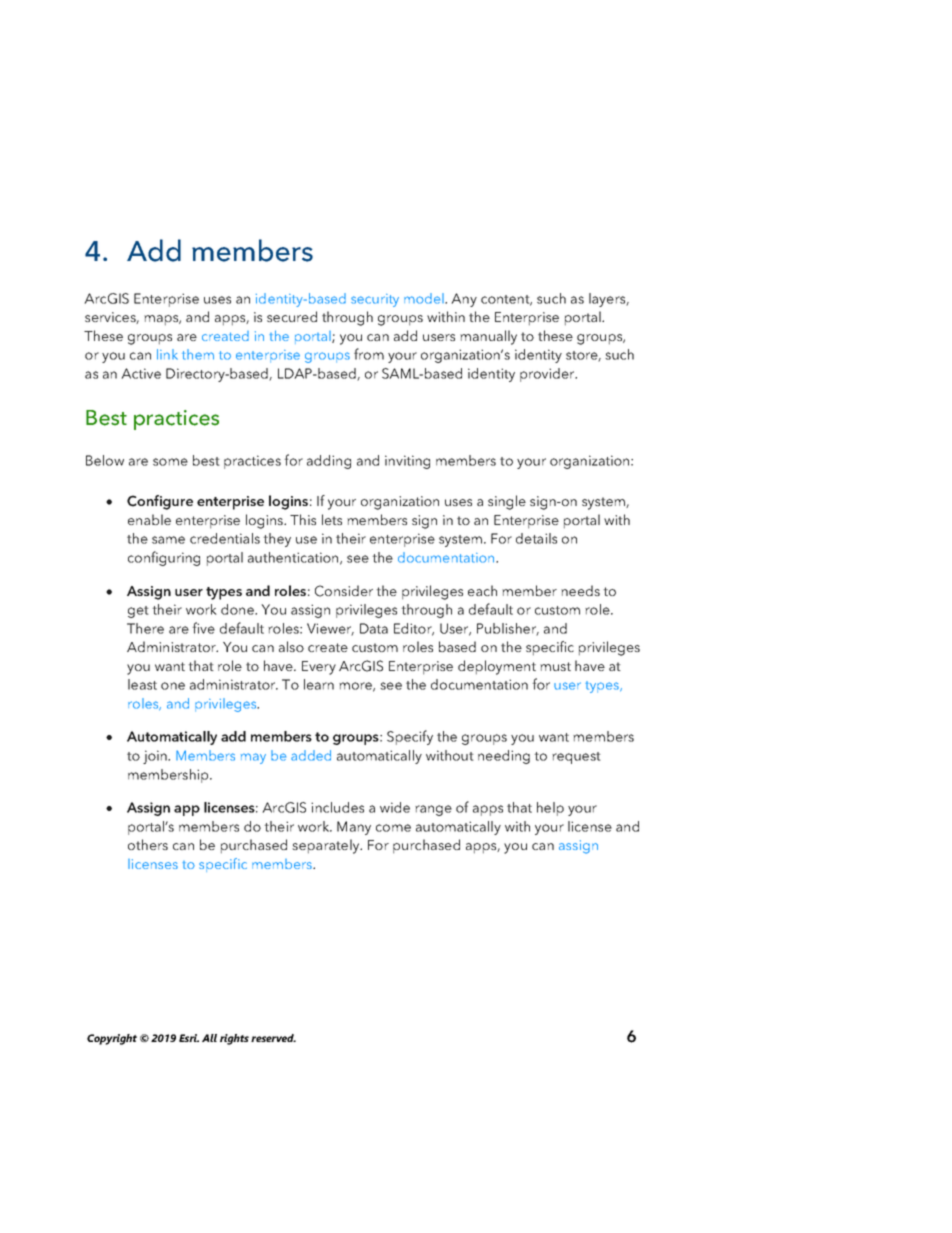 The width and height of the screenshot is (952, 1233). Describe the element at coordinates (337, 807) in the screenshot. I see `includes` at that location.
